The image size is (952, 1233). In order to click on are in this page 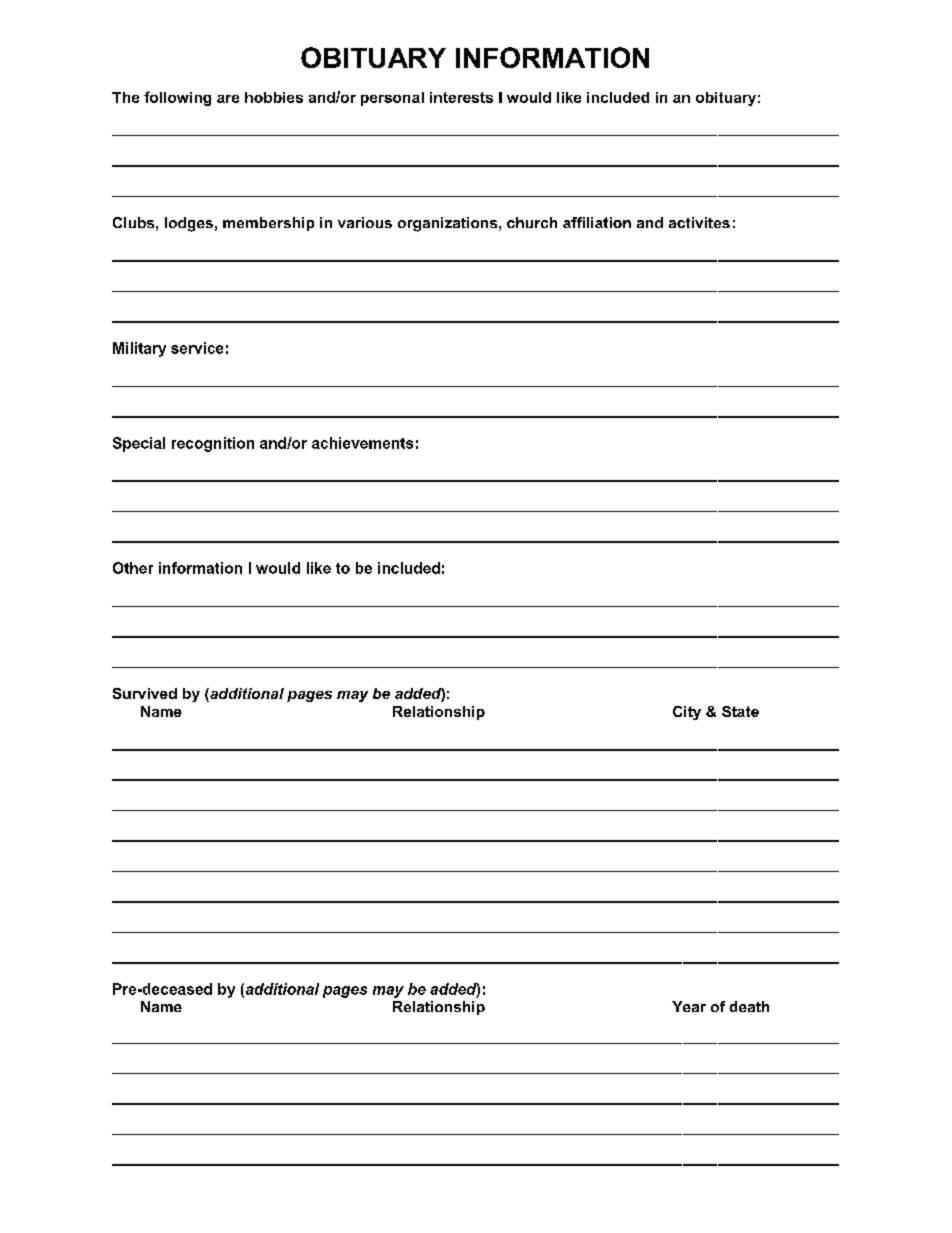, I will do `click(228, 99)`.
